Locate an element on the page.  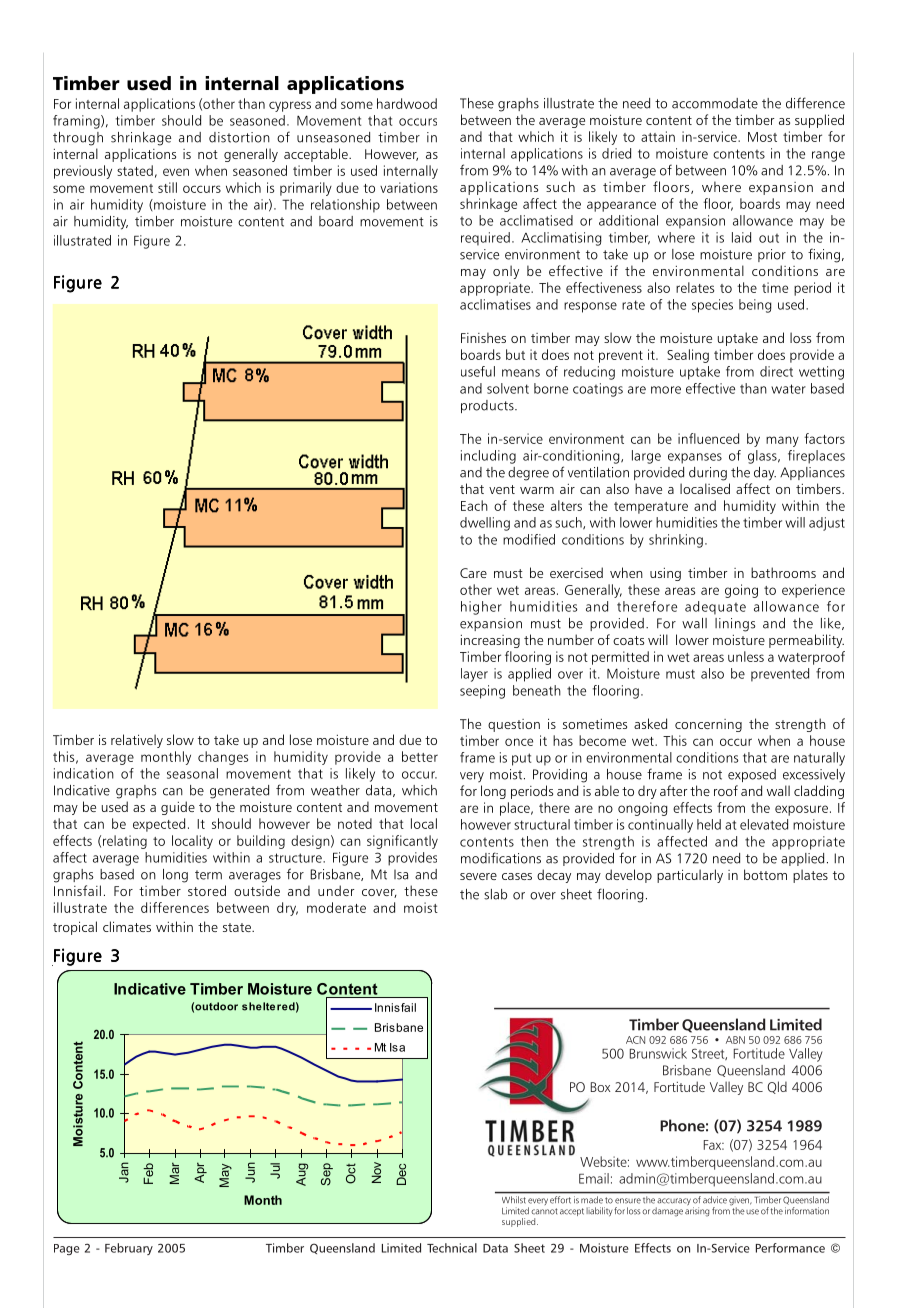
relating is located at coordinates (125, 842).
